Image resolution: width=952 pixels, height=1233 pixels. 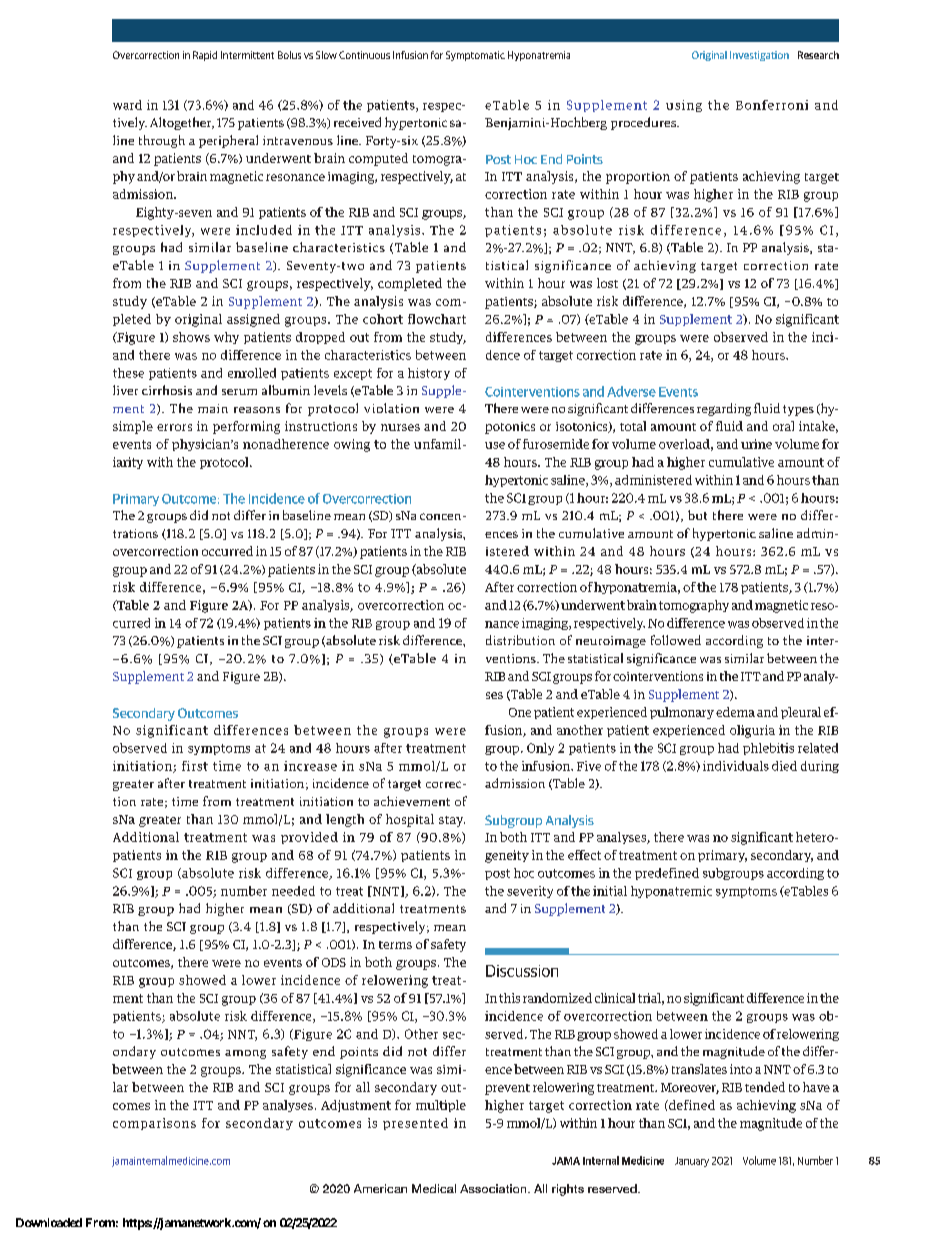 What do you see at coordinates (610, 891) in the document?
I see `initial` at bounding box center [610, 891].
